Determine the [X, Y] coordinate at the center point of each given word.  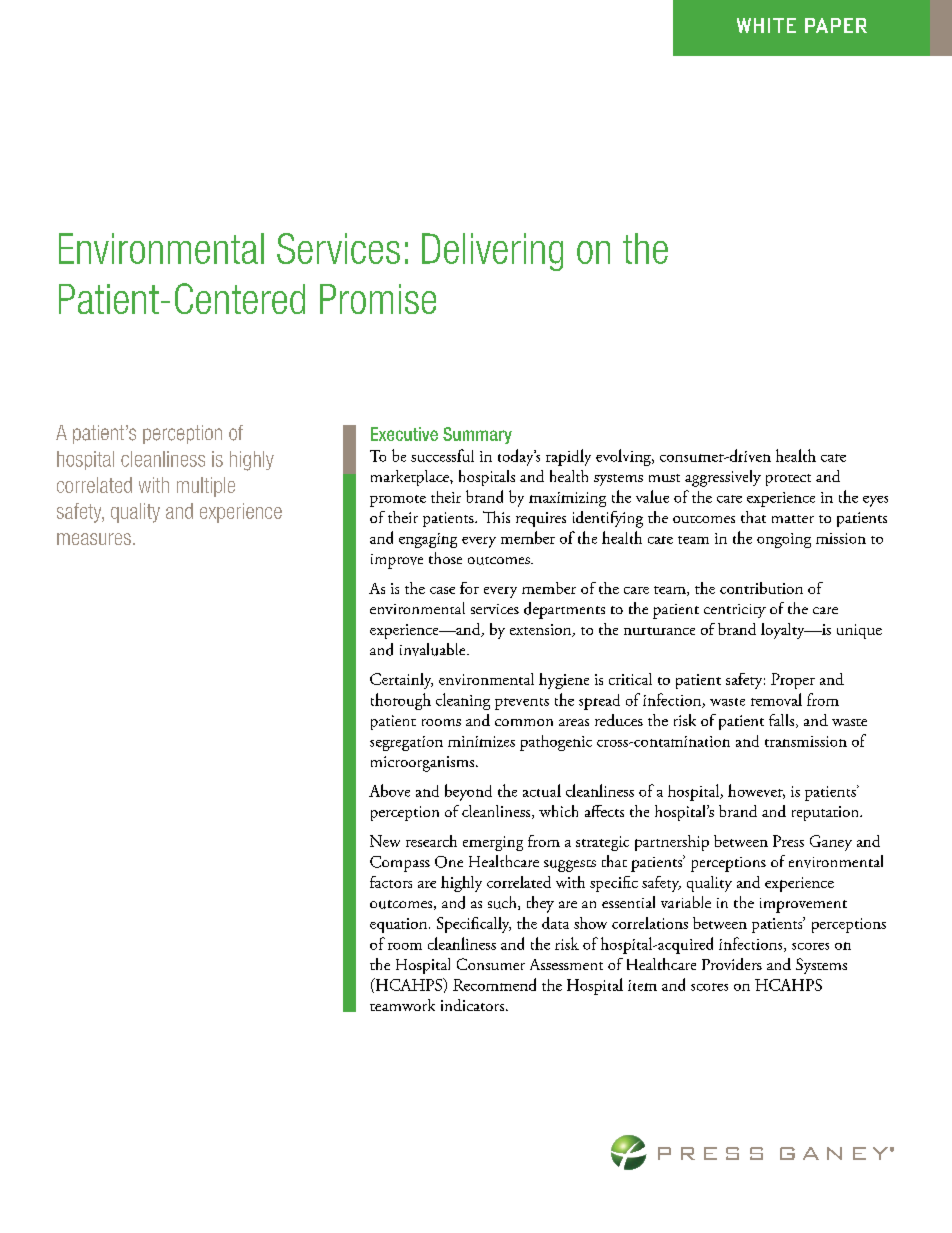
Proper [793, 681]
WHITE [766, 25]
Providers [732, 964]
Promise [378, 299]
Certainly [401, 681]
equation [400, 925]
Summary [477, 435]
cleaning [463, 701]
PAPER [836, 25]
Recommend [494, 984]
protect [788, 480]
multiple [206, 487]
